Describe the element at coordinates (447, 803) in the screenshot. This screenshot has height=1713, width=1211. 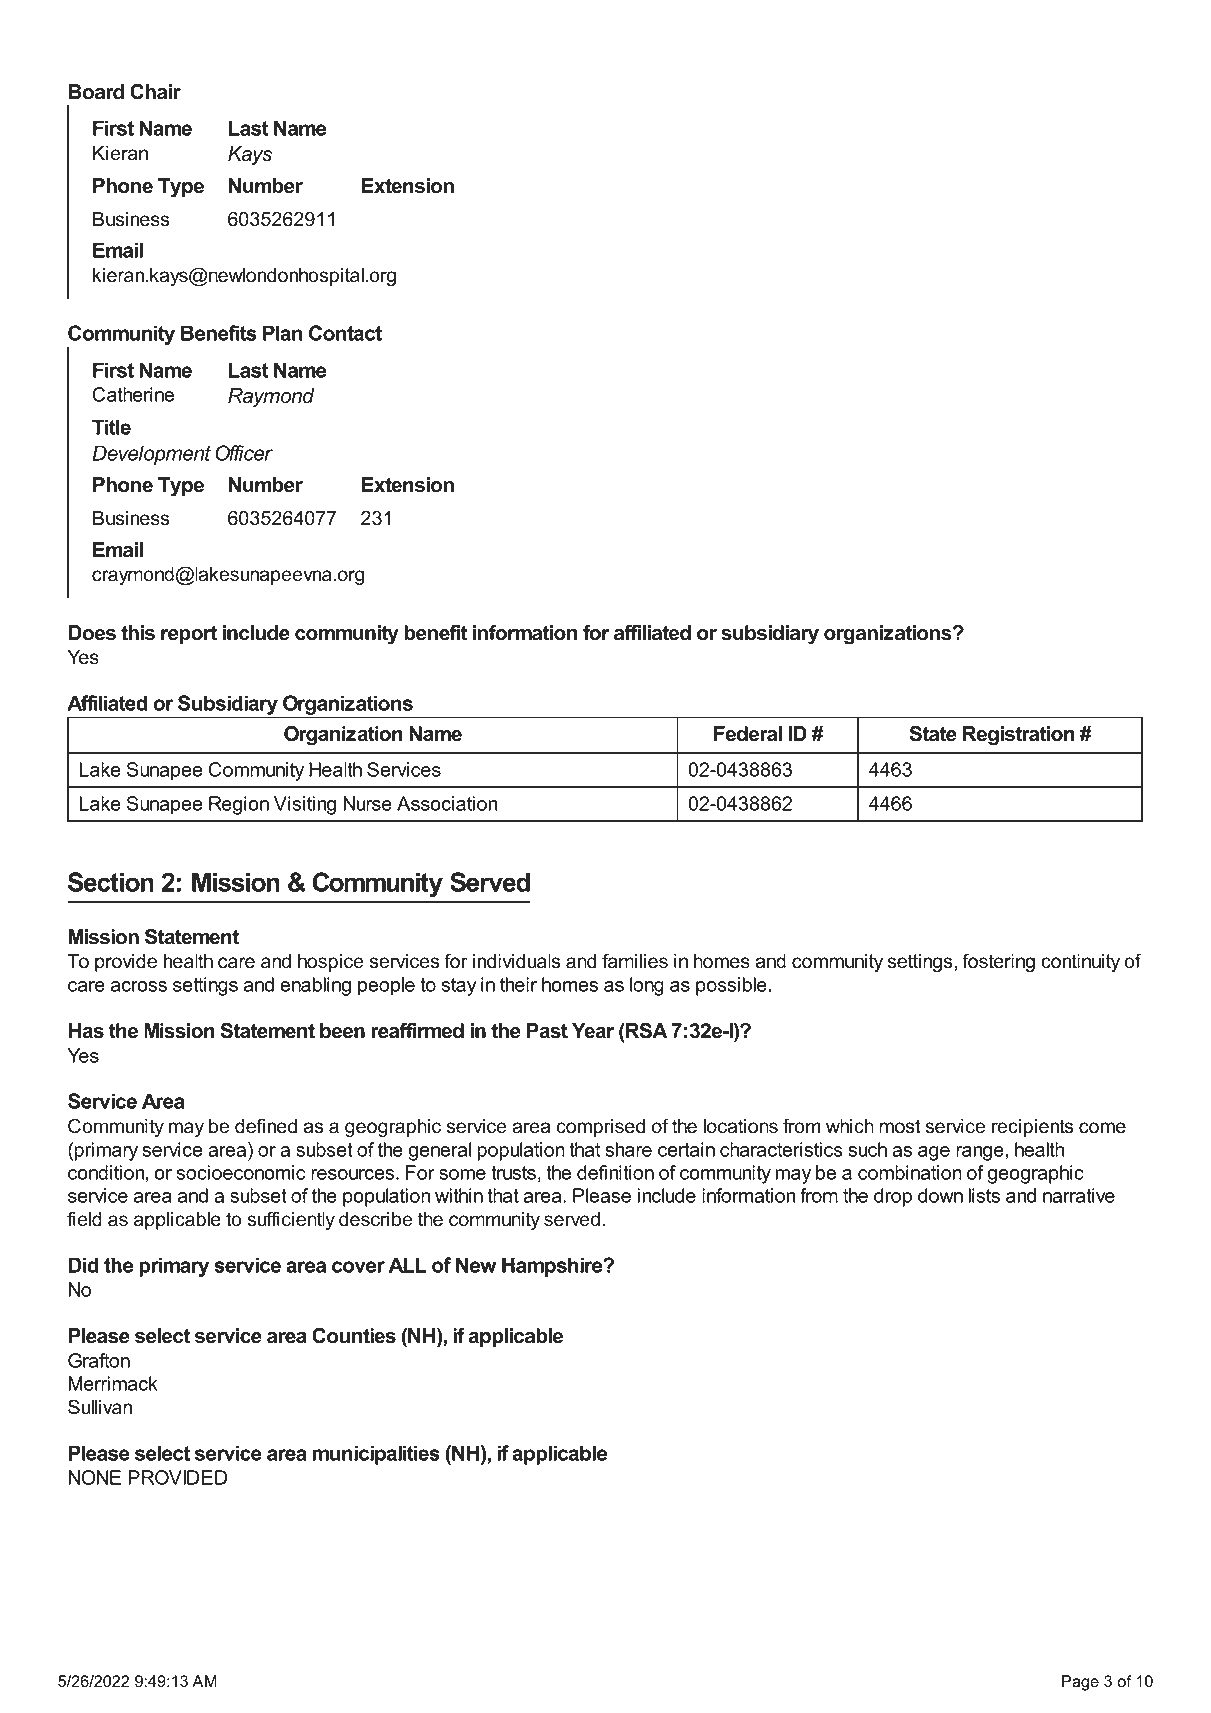
I see `Association` at that location.
